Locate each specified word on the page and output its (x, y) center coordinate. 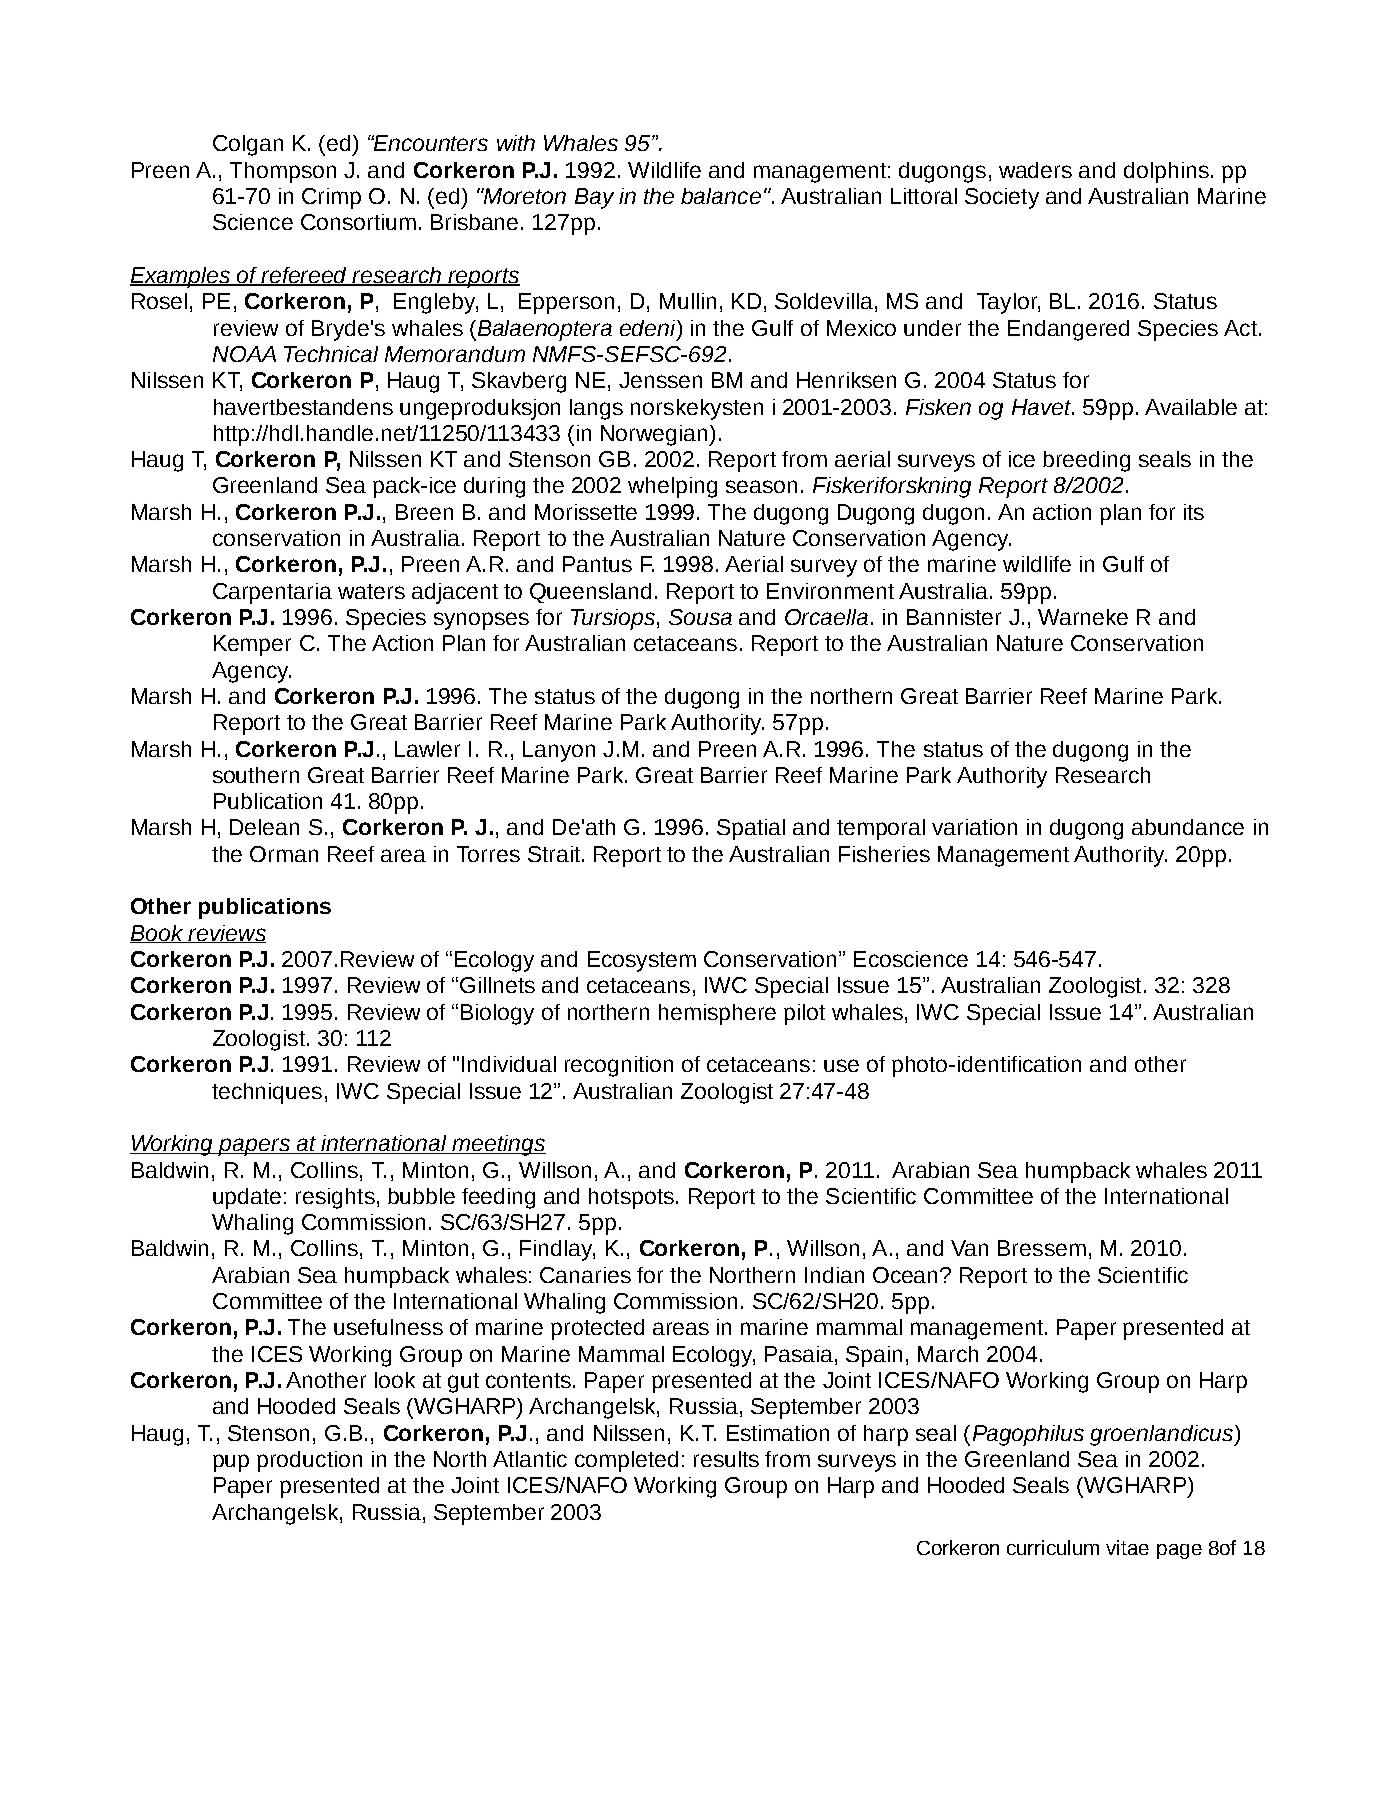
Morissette (586, 512)
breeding (1086, 461)
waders (1035, 170)
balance (721, 196)
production (309, 1461)
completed (626, 1461)
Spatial (751, 829)
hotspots (631, 1198)
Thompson (283, 172)
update (247, 1198)
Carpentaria (272, 593)
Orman (284, 854)
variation (974, 827)
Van (969, 1248)
